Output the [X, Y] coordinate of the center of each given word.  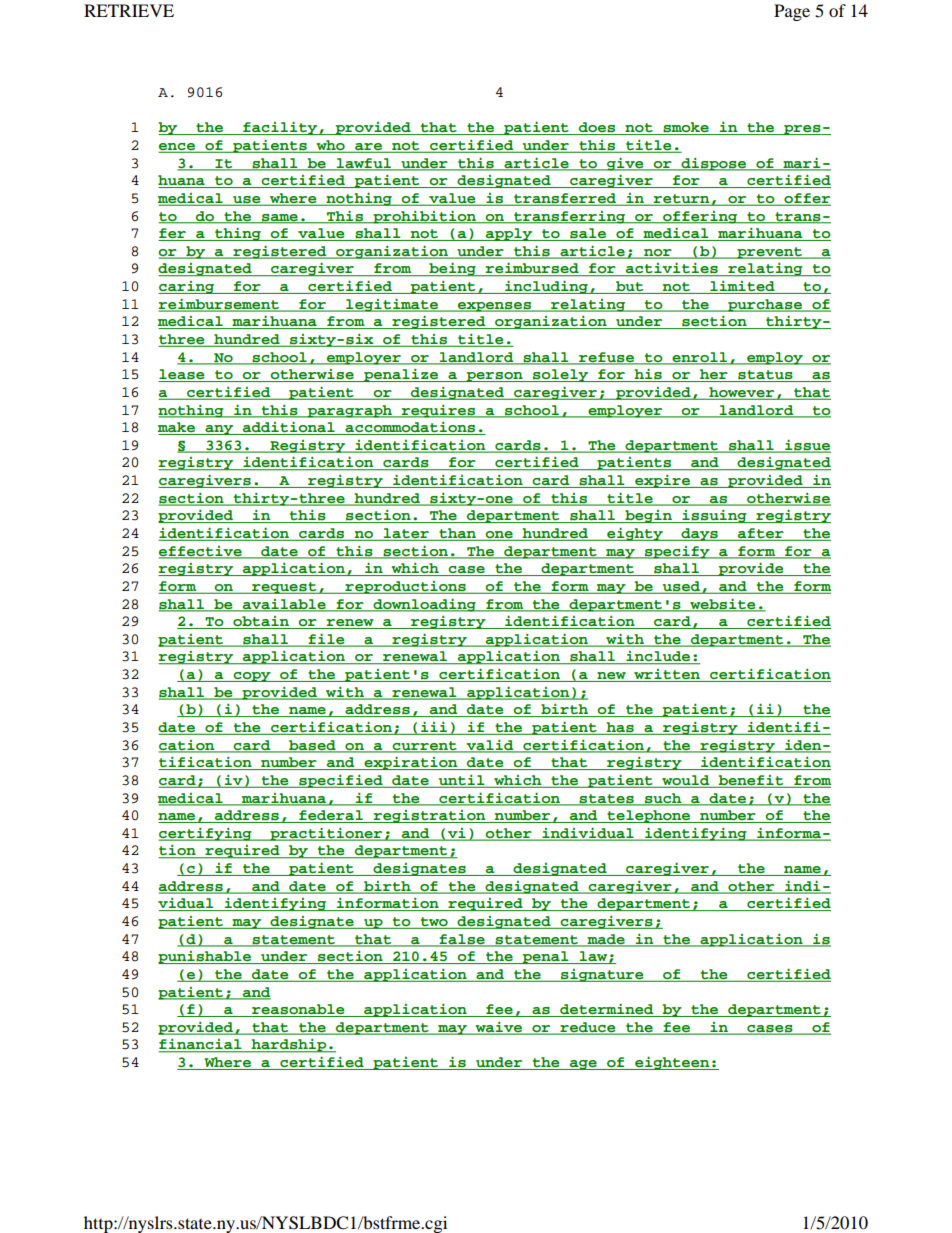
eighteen [672, 1063]
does [597, 128]
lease [182, 375]
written [667, 675]
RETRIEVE [129, 10]
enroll [699, 358]
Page [792, 12]
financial [201, 1045]
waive [499, 1028]
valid [490, 746]
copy [252, 677]
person [494, 377]
